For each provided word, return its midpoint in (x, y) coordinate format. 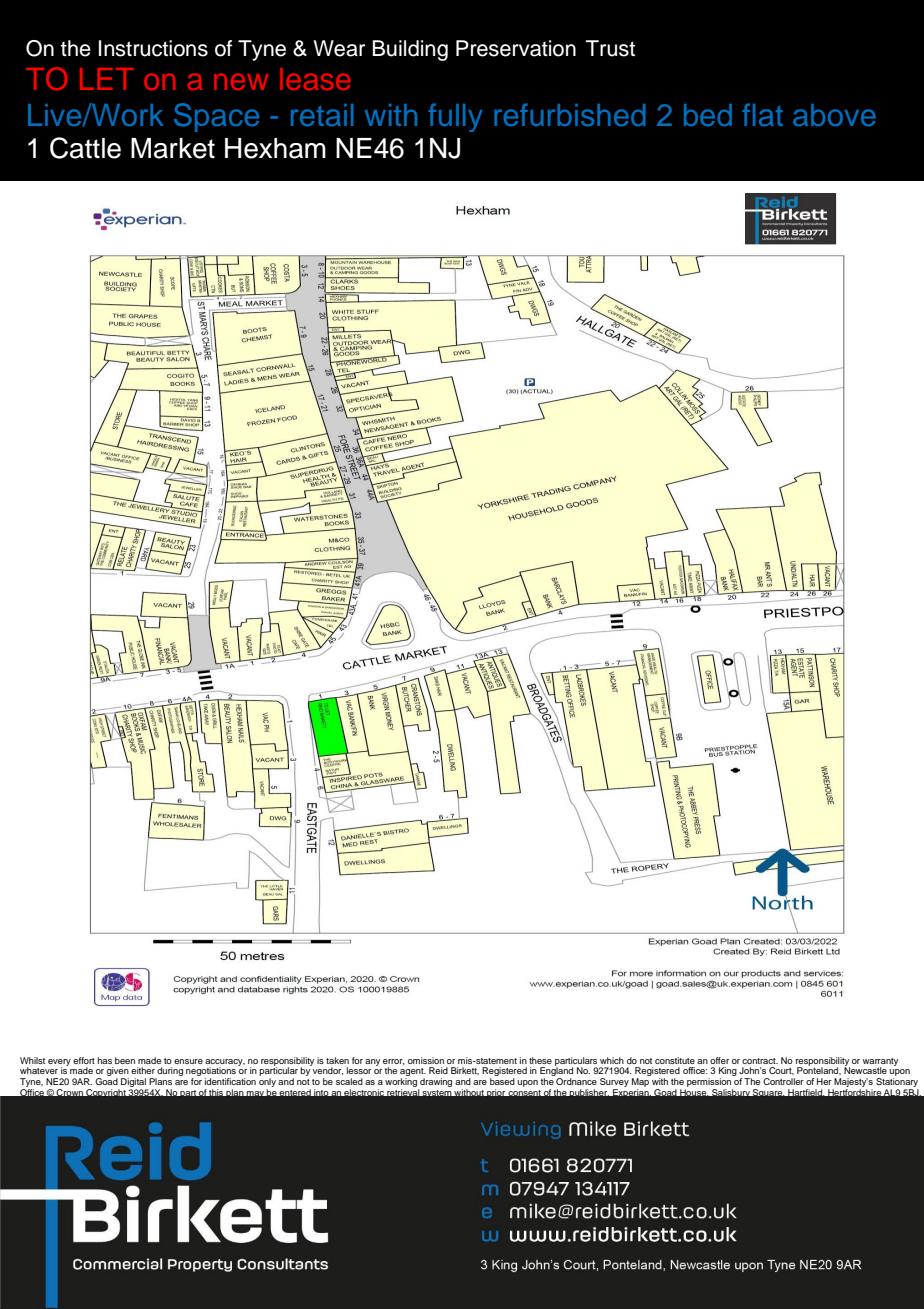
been (125, 1060)
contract (760, 1061)
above (834, 115)
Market (173, 148)
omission (426, 1060)
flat (762, 114)
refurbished (570, 114)
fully (455, 117)
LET (107, 79)
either (143, 1070)
